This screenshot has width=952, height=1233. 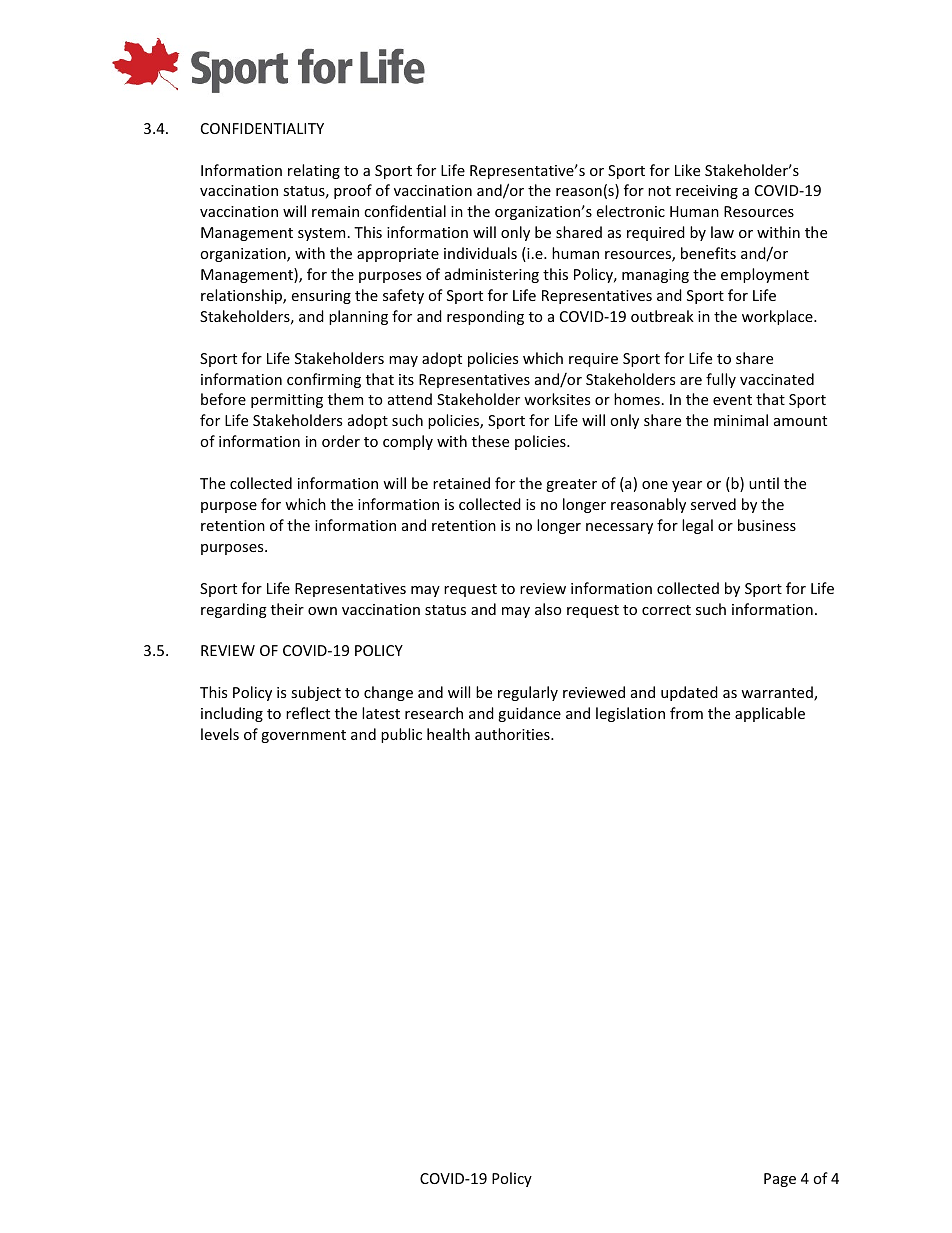 What do you see at coordinates (707, 192) in the screenshot?
I see `receiving` at bounding box center [707, 192].
